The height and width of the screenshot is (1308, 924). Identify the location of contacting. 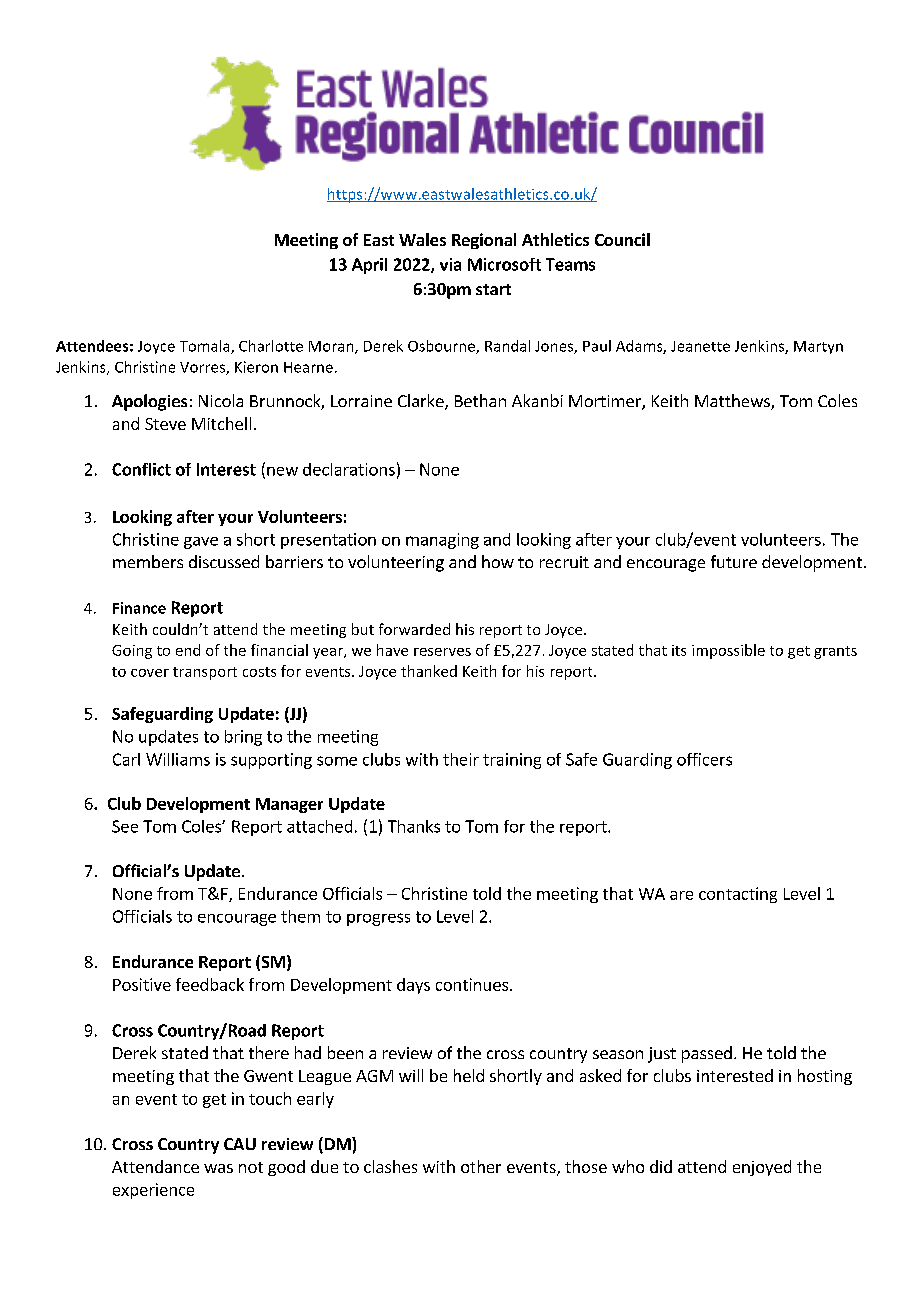
(738, 895).
